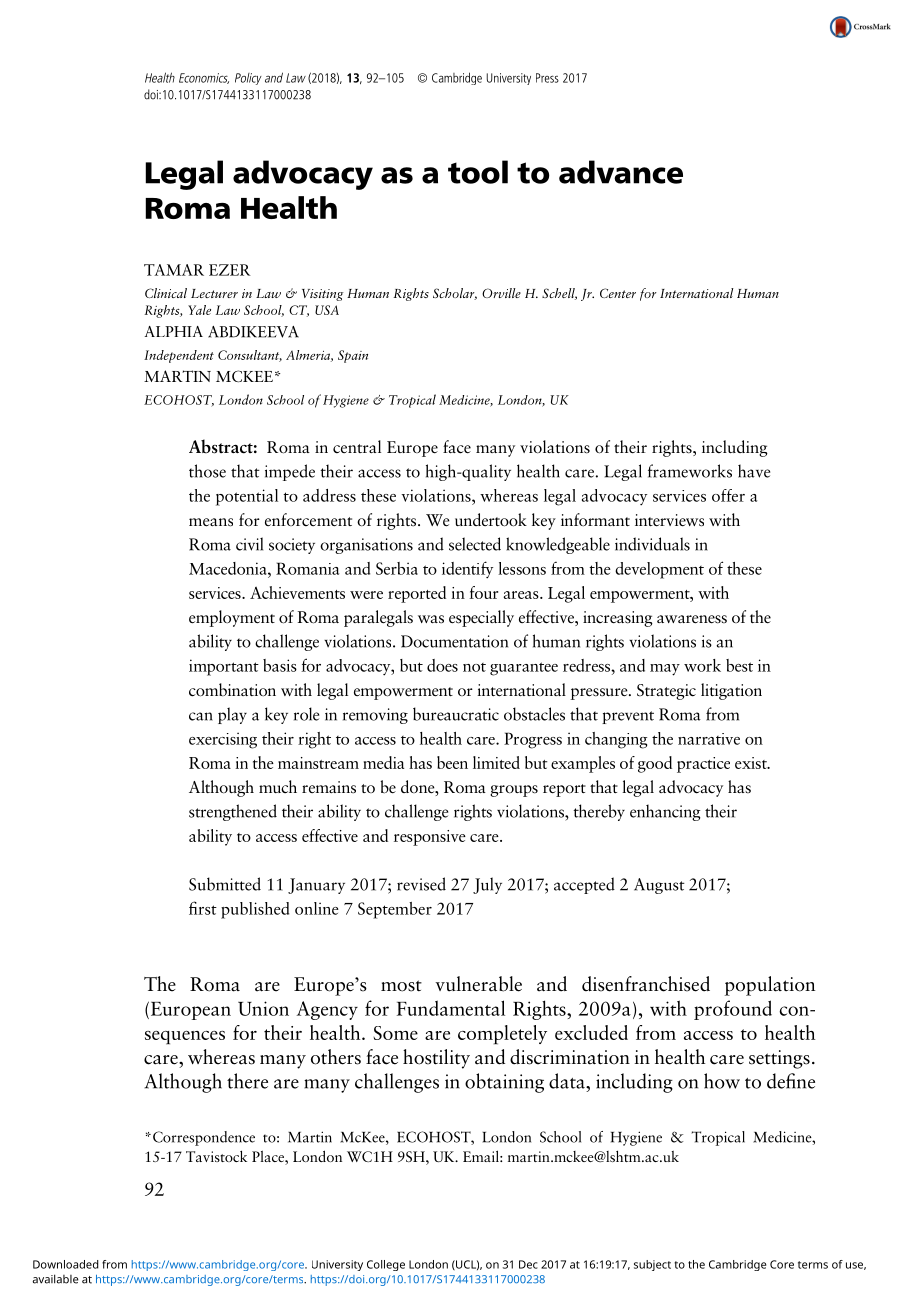 The image size is (924, 1313). I want to click on August, so click(659, 886).
